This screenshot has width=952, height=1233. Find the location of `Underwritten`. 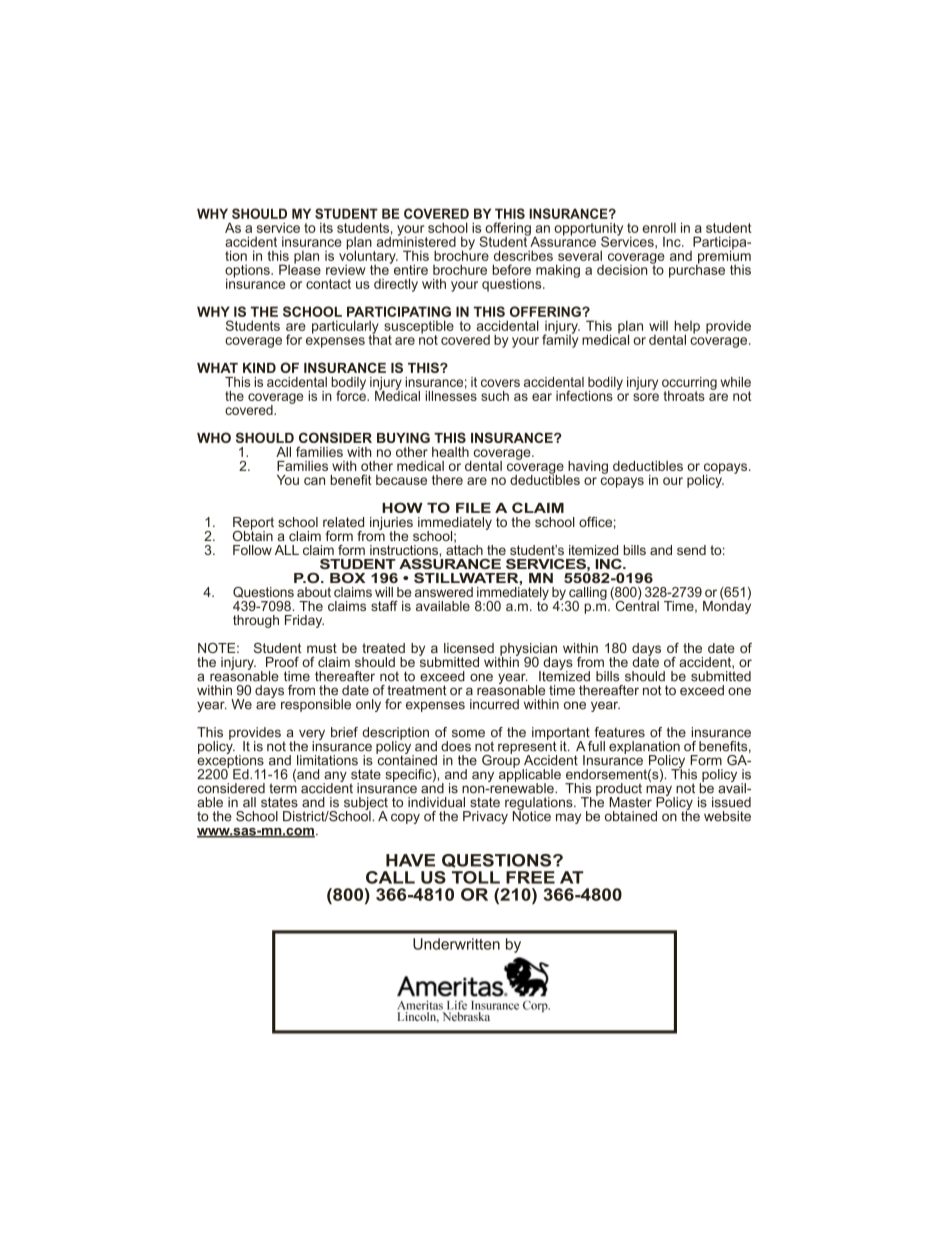

Underwritten is located at coordinates (456, 944).
